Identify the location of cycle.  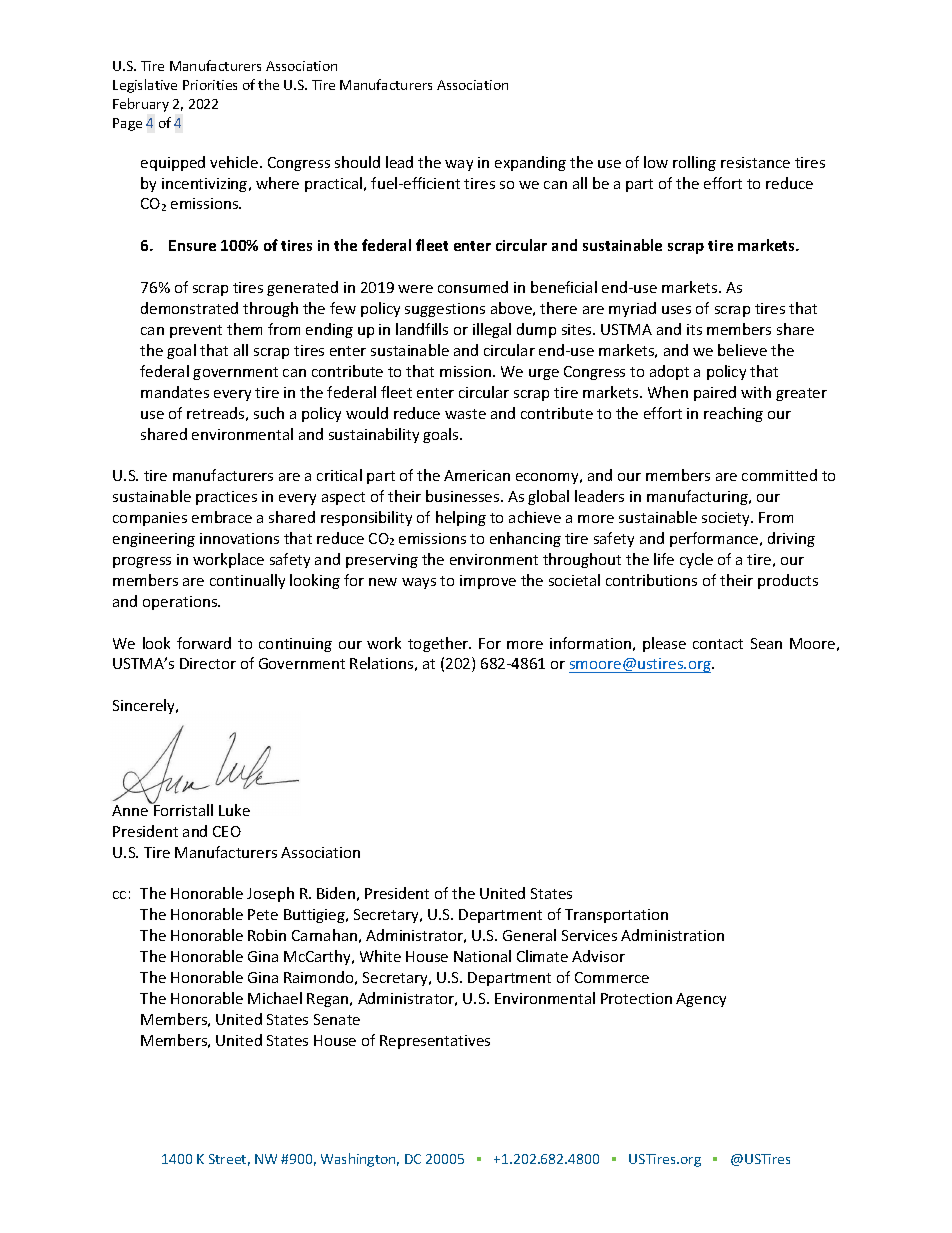
(696, 560).
